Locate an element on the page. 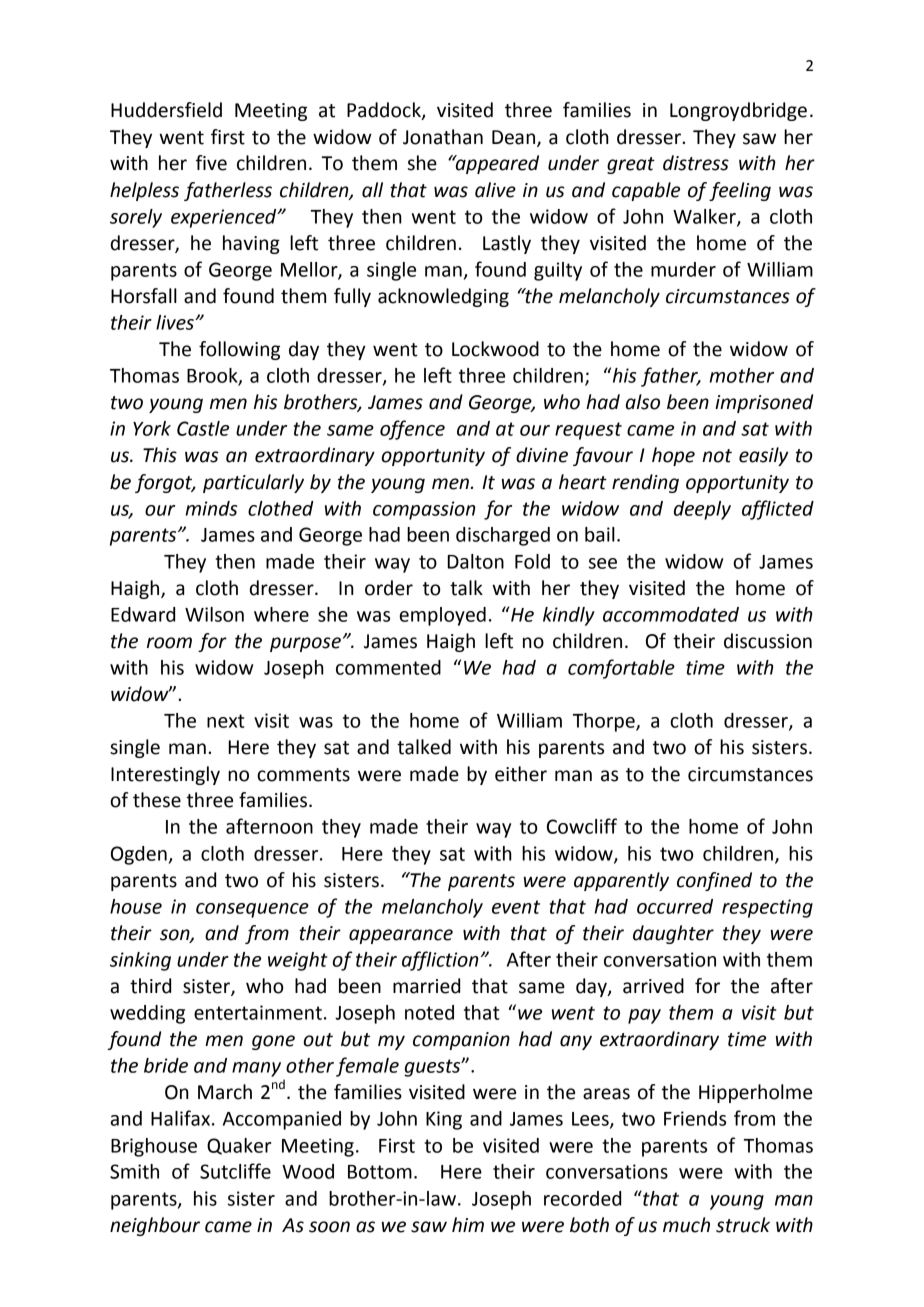  much is located at coordinates (686, 1225).
